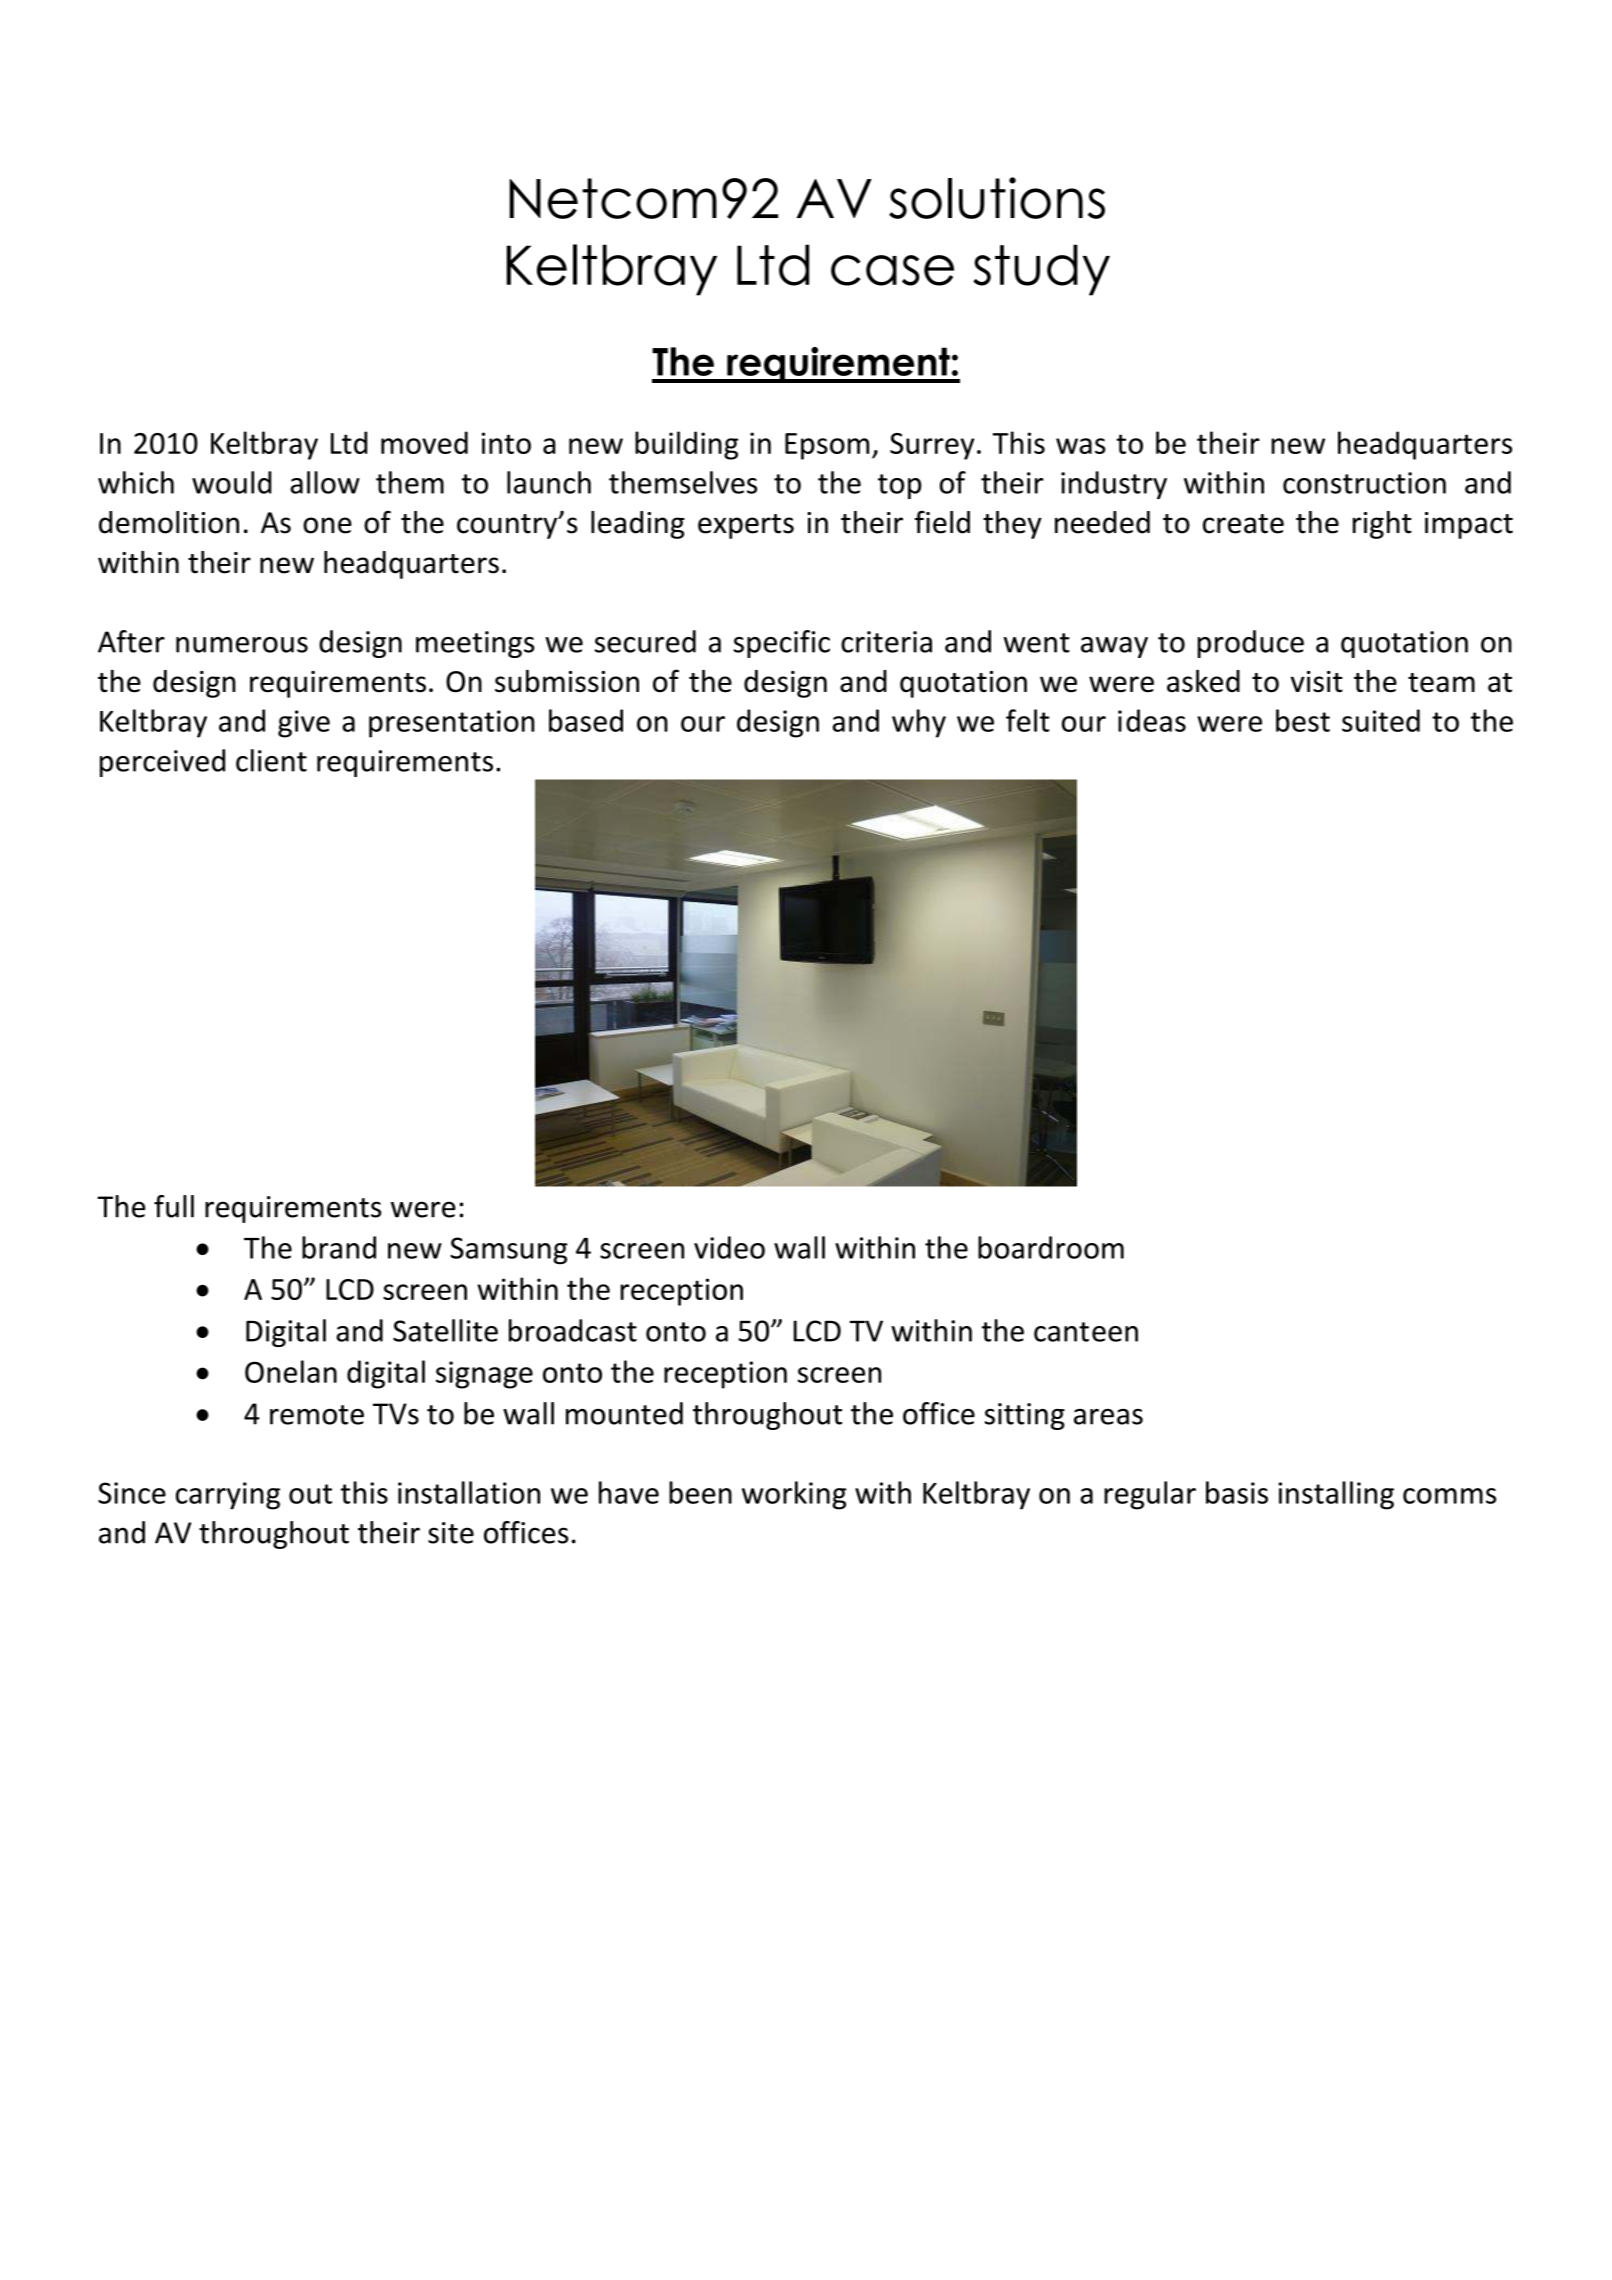 The image size is (1612, 2280). I want to click on case, so click(892, 270).
